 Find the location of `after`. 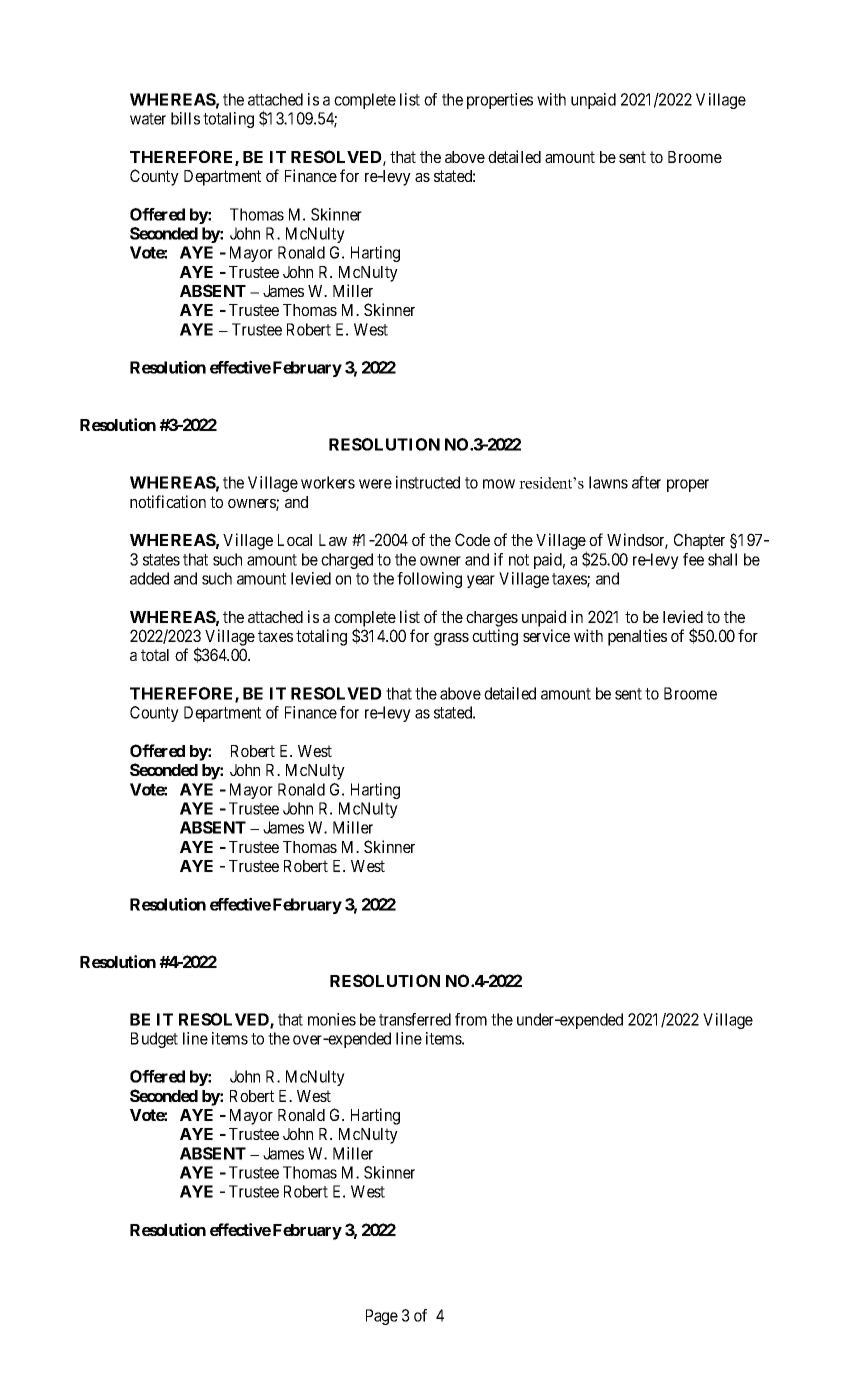

after is located at coordinates (646, 482).
